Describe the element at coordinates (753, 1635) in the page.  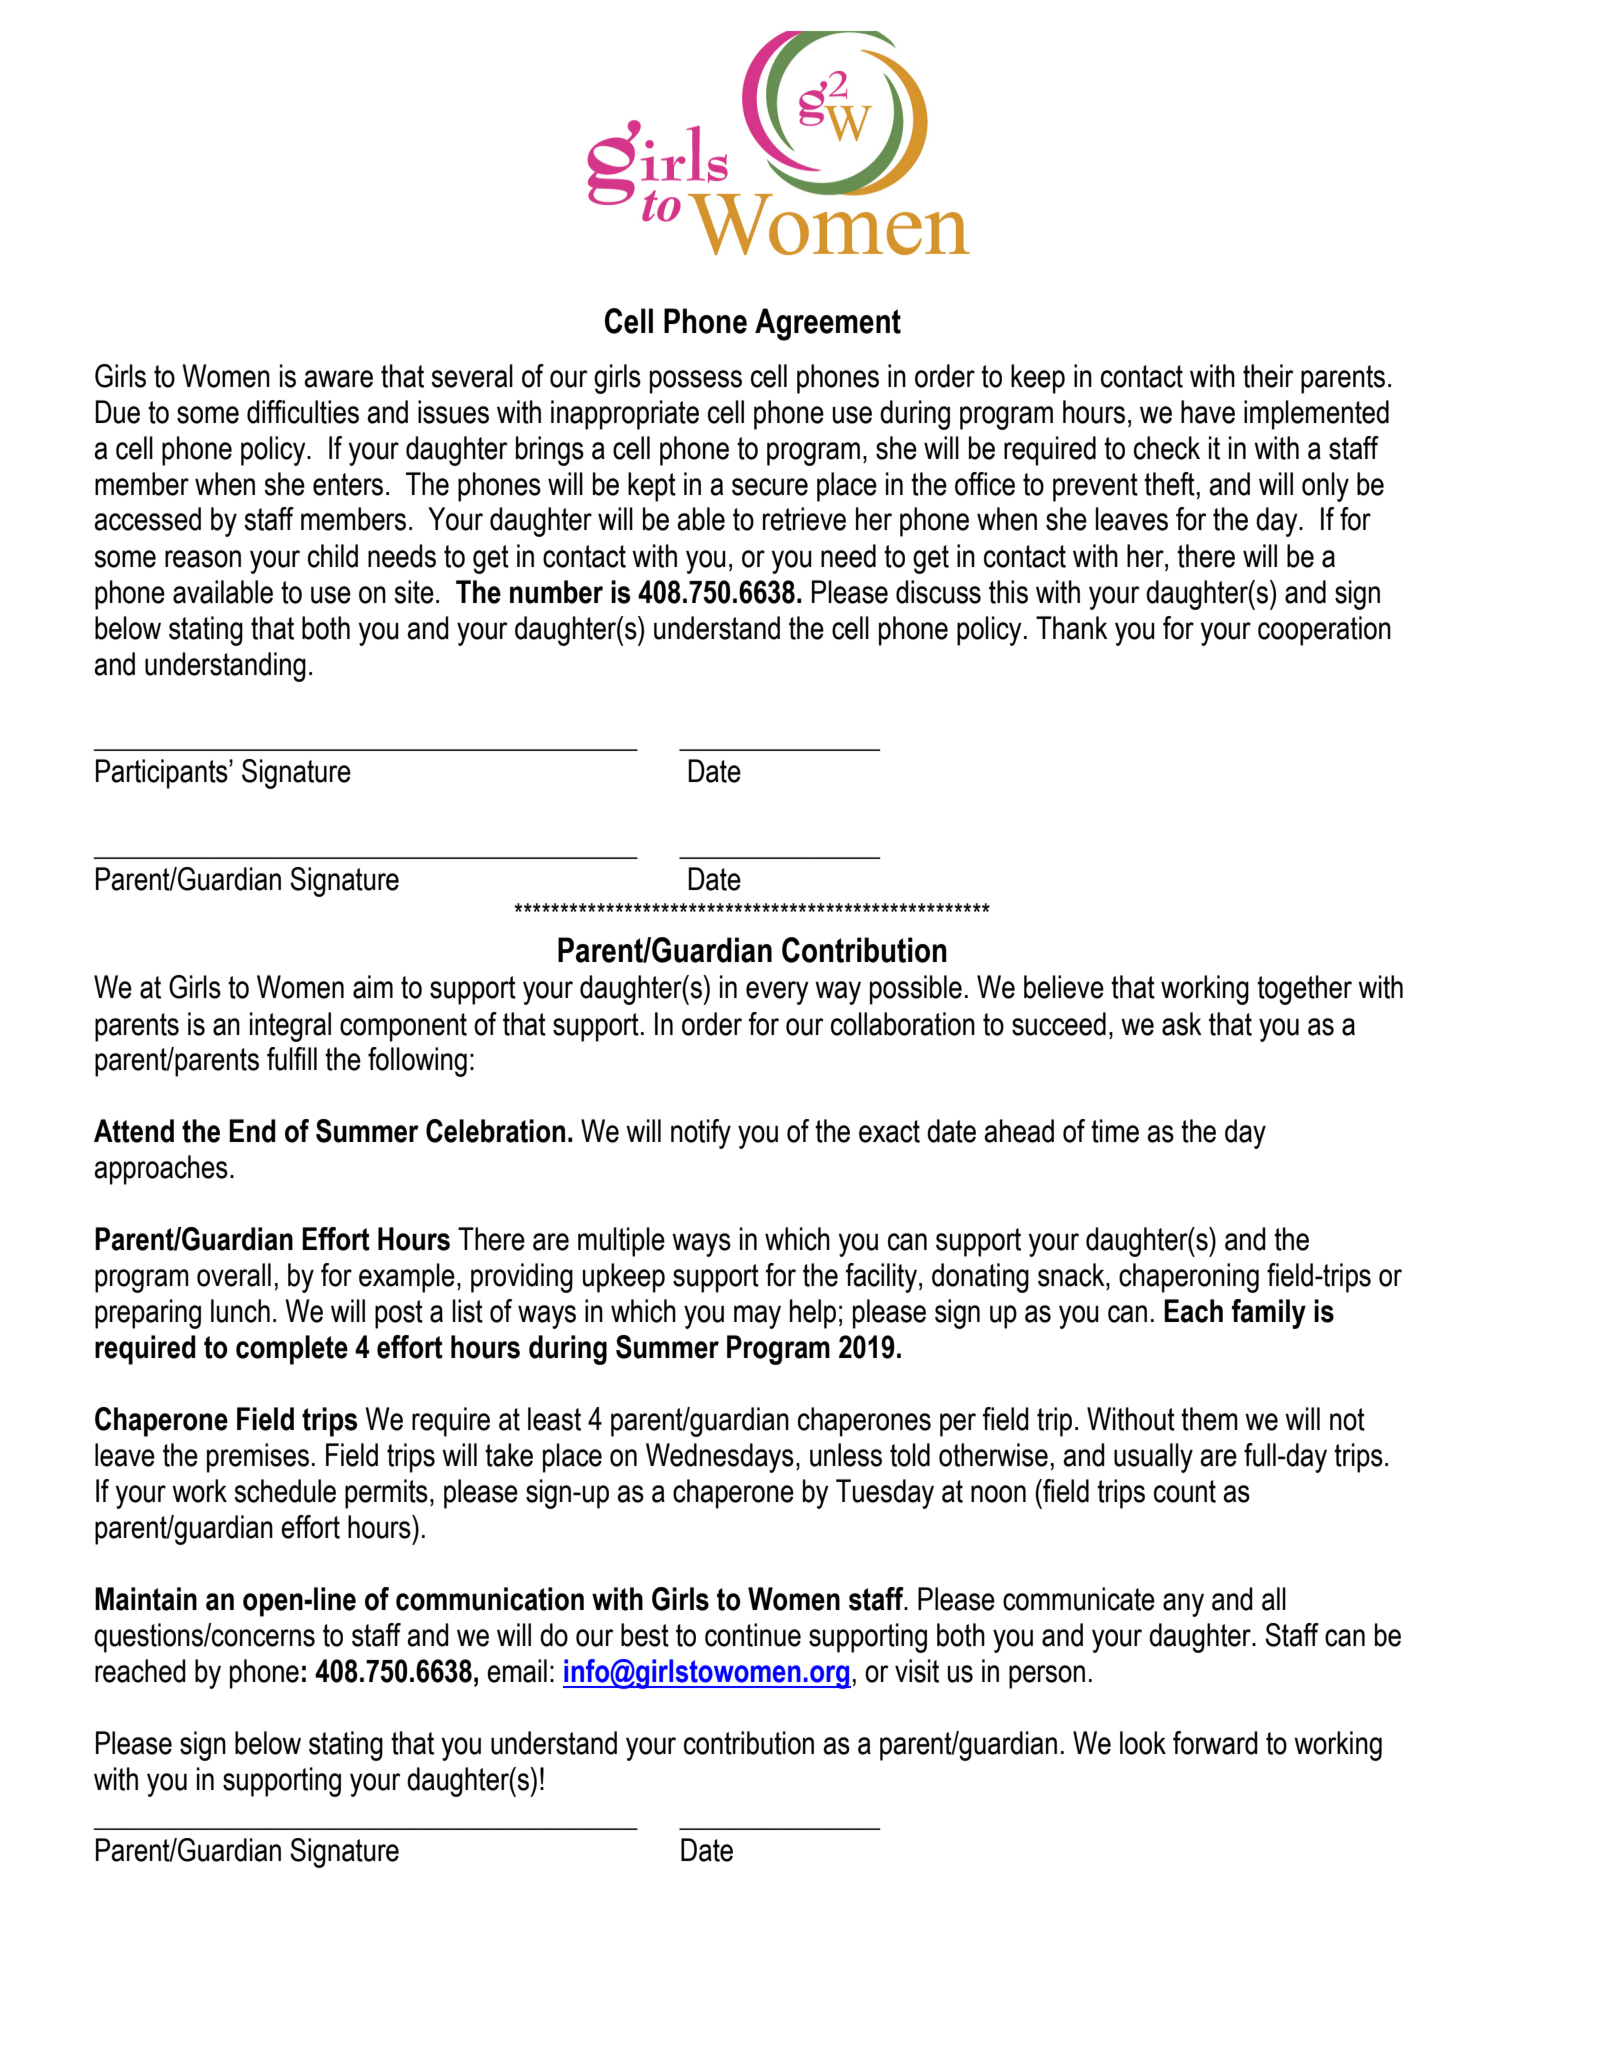
I see `continue` at that location.
